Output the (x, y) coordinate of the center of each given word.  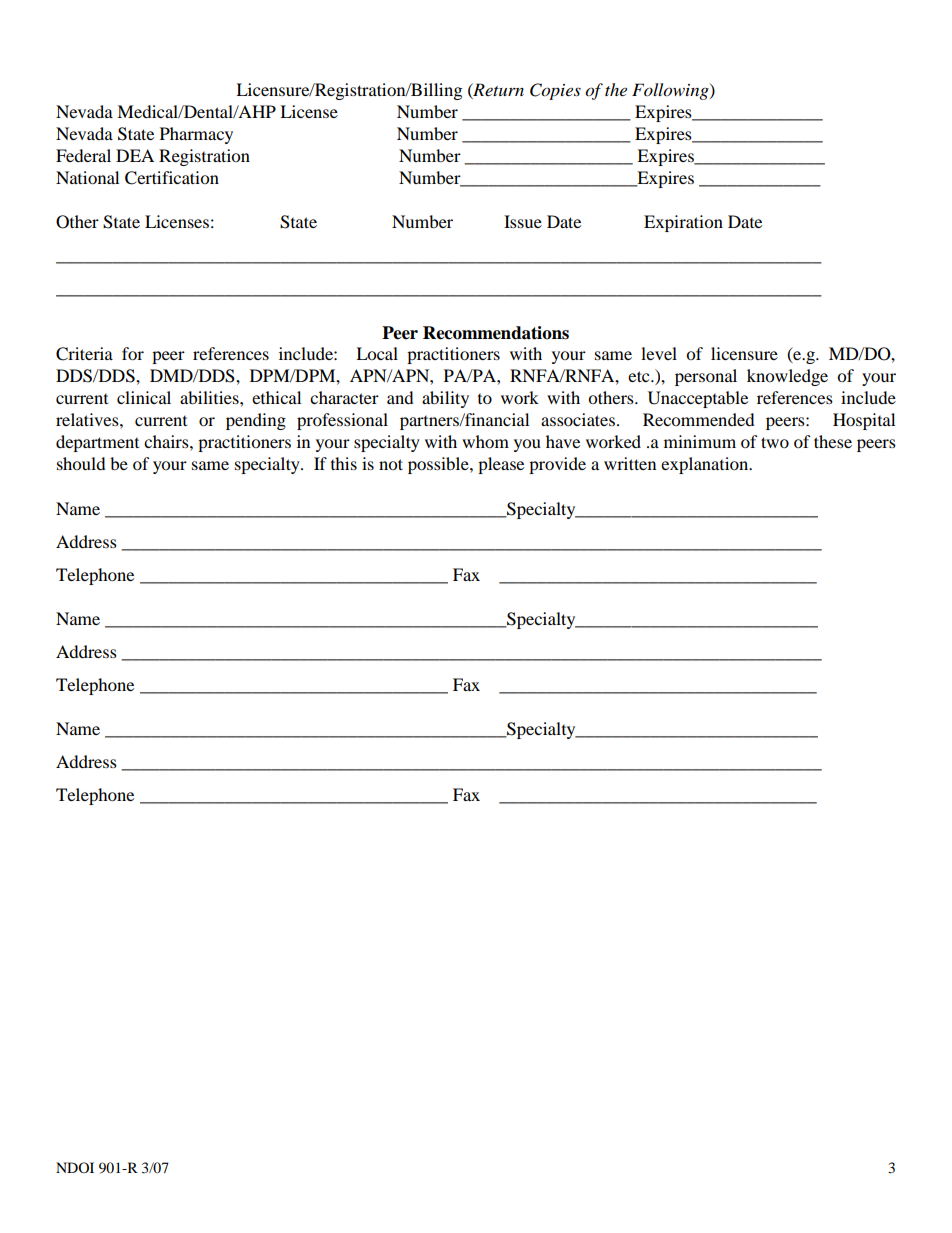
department (97, 443)
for (133, 353)
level (659, 353)
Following (671, 91)
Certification (172, 178)
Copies (555, 91)
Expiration (683, 223)
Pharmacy (196, 135)
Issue (523, 221)
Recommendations (496, 333)
